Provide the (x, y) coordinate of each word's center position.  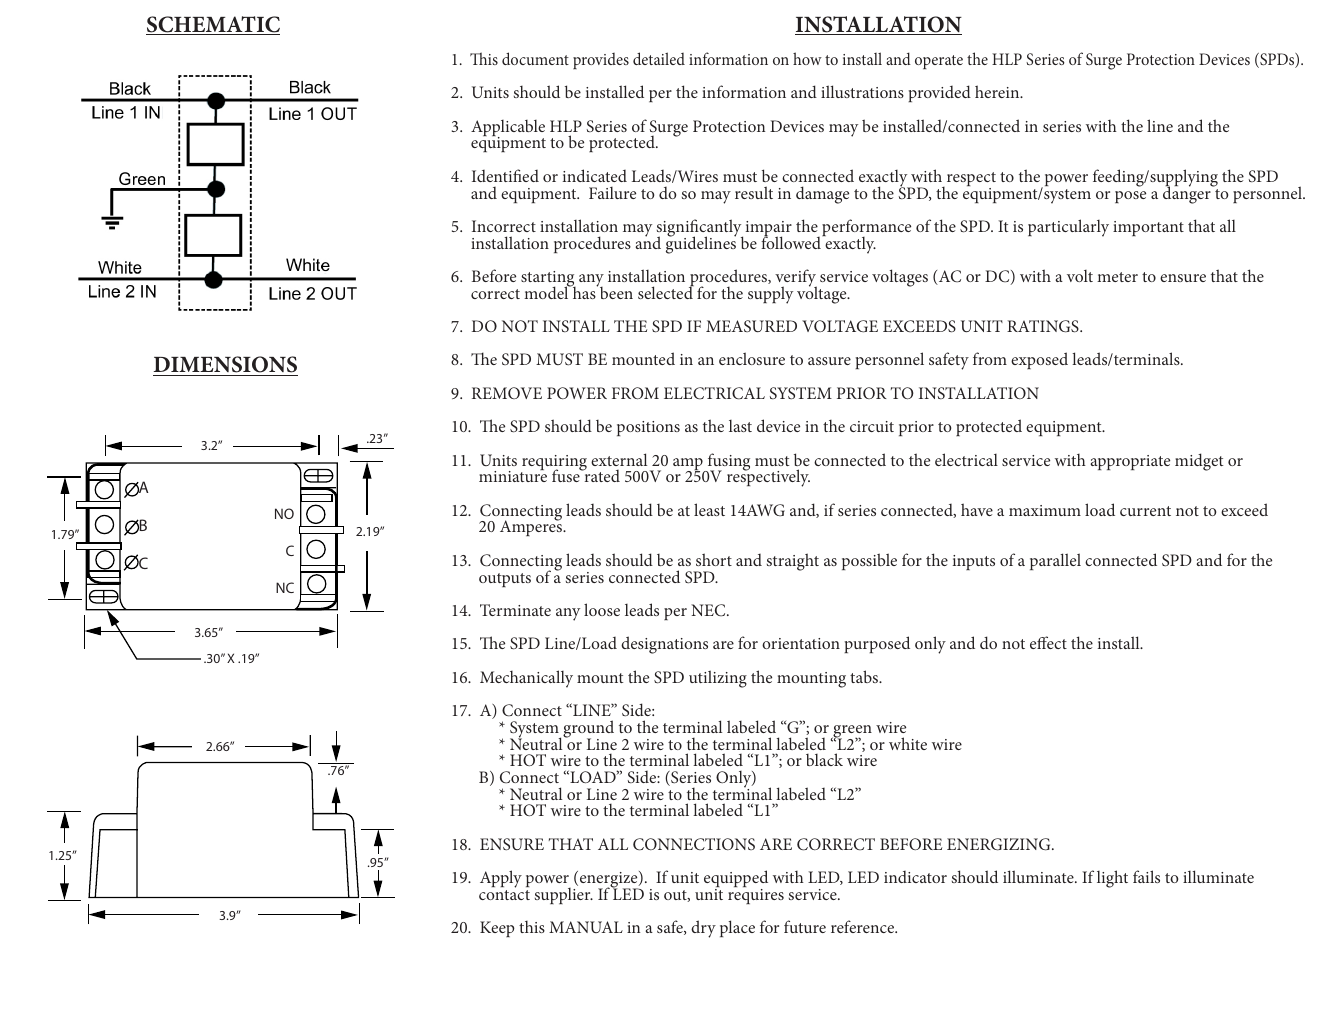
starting (548, 280)
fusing (727, 463)
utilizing (718, 679)
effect (1048, 642)
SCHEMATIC (213, 25)
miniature (513, 475)
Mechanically (526, 679)
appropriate (1130, 462)
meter (1117, 277)
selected (666, 291)
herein (998, 91)
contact (504, 895)
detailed (659, 58)
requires (756, 896)
